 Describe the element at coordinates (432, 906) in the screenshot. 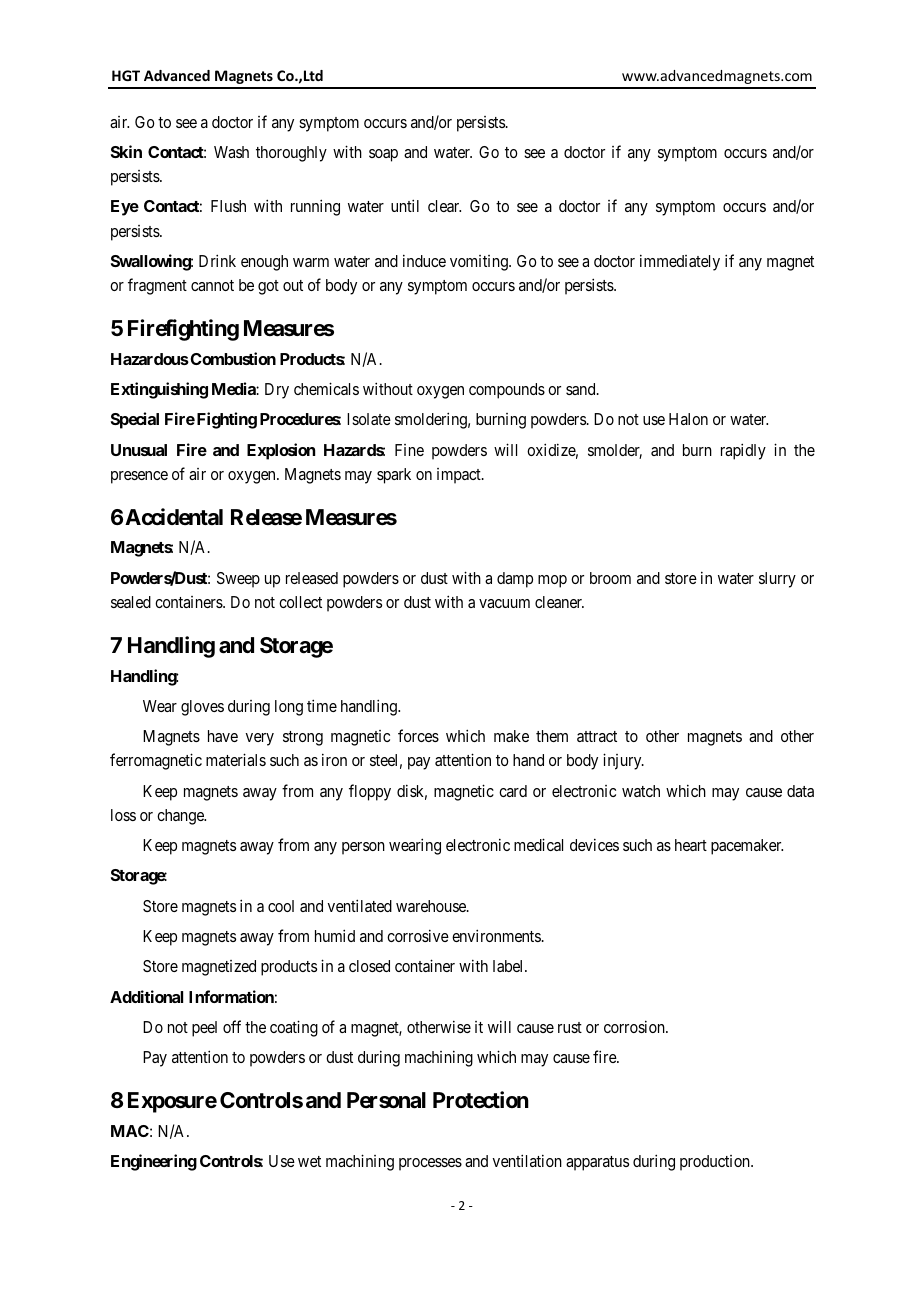

I see `warehouse` at that location.
